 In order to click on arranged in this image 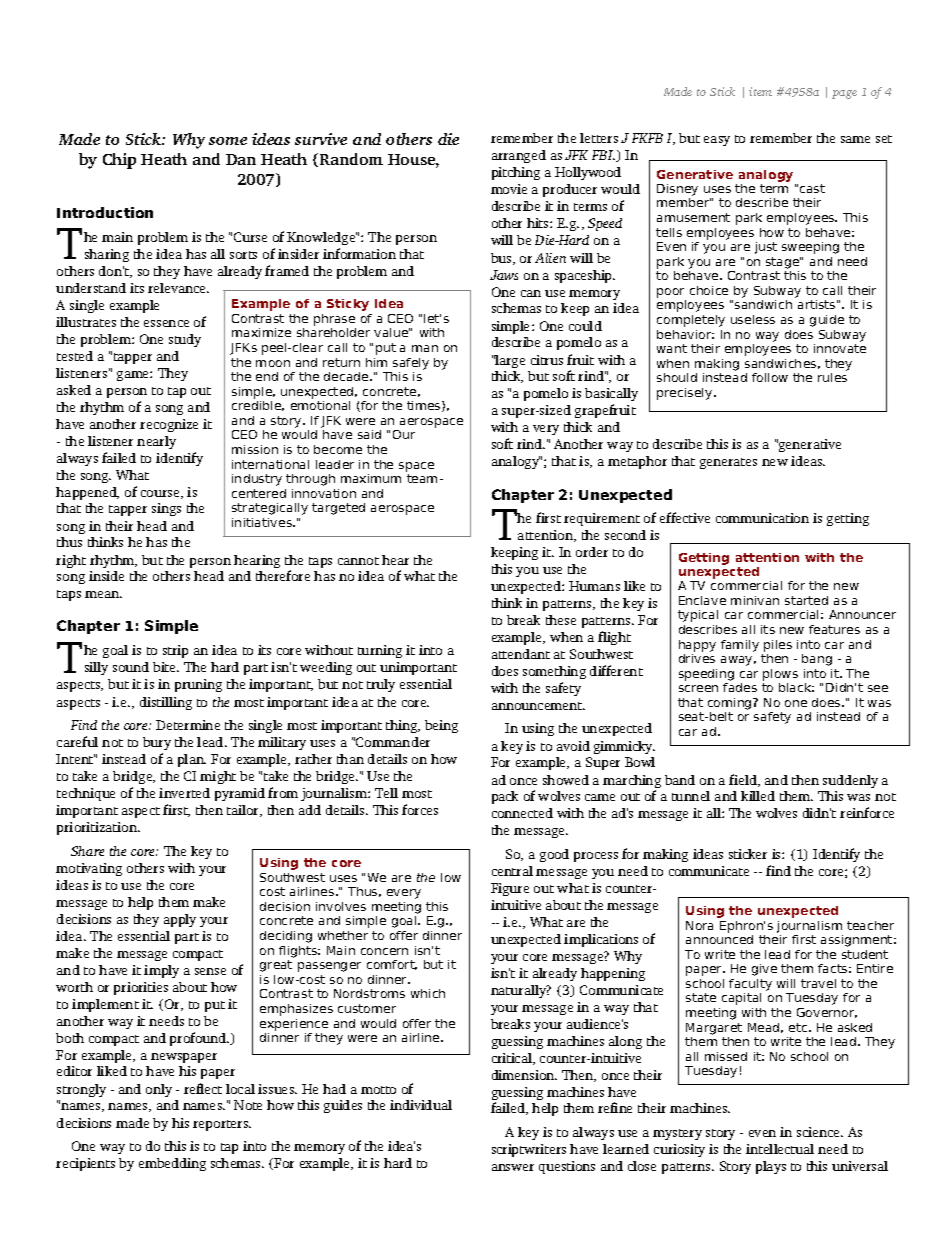, I will do `click(519, 156)`.
